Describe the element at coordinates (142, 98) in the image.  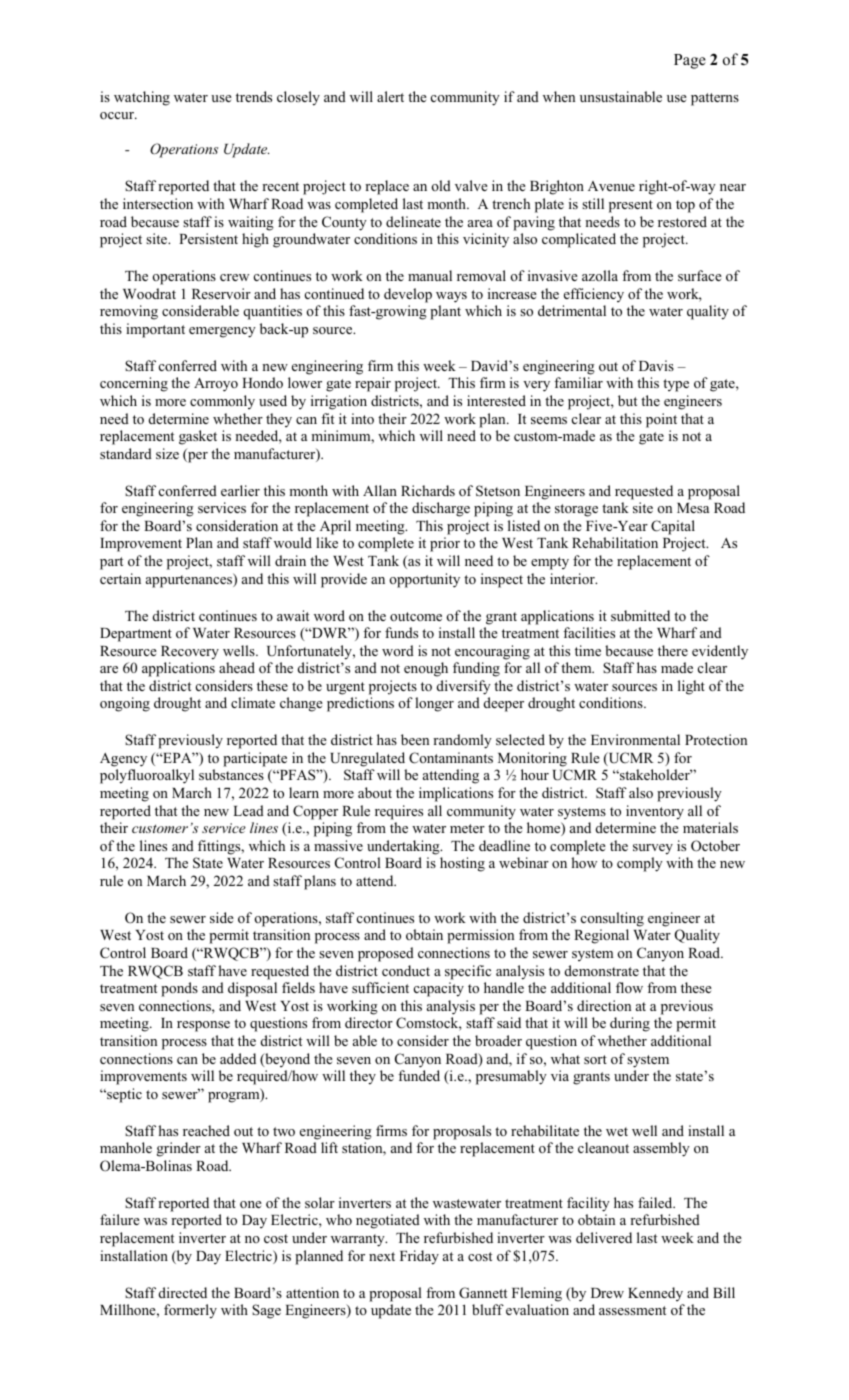
I see `watching` at that location.
